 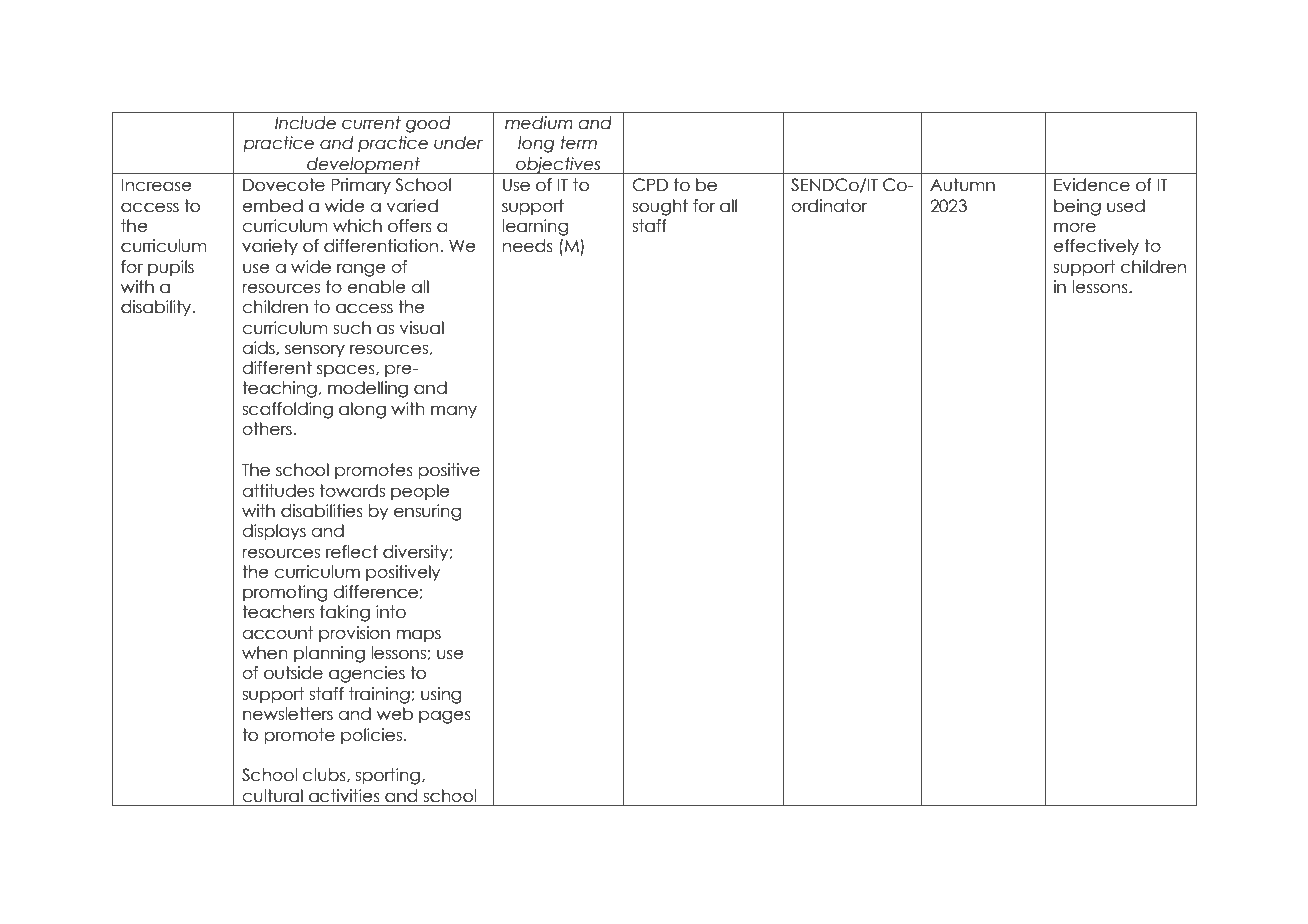 What do you see at coordinates (267, 429) in the screenshot?
I see `others` at bounding box center [267, 429].
